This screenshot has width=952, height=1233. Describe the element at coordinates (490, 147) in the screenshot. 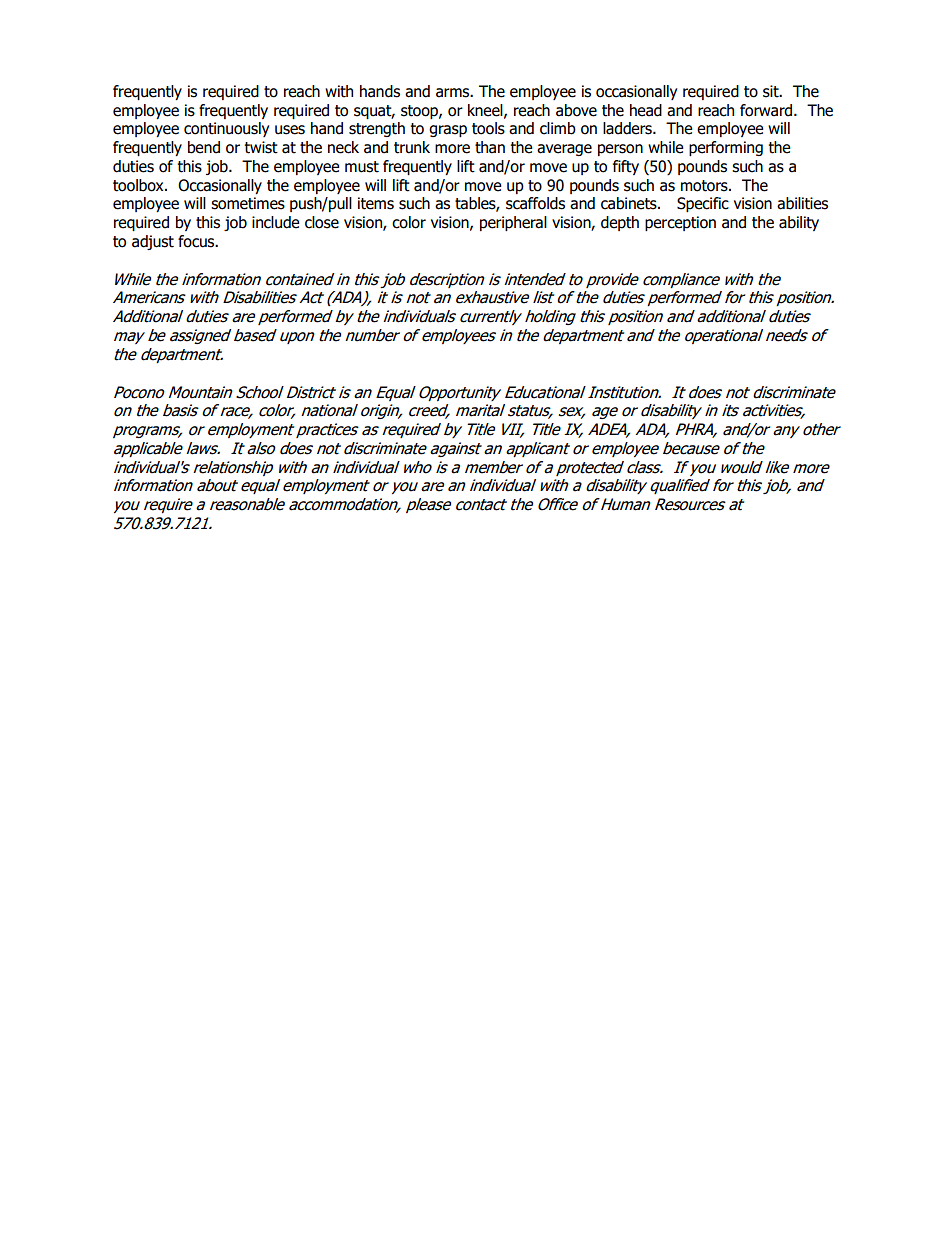

I see `than` at that location.
